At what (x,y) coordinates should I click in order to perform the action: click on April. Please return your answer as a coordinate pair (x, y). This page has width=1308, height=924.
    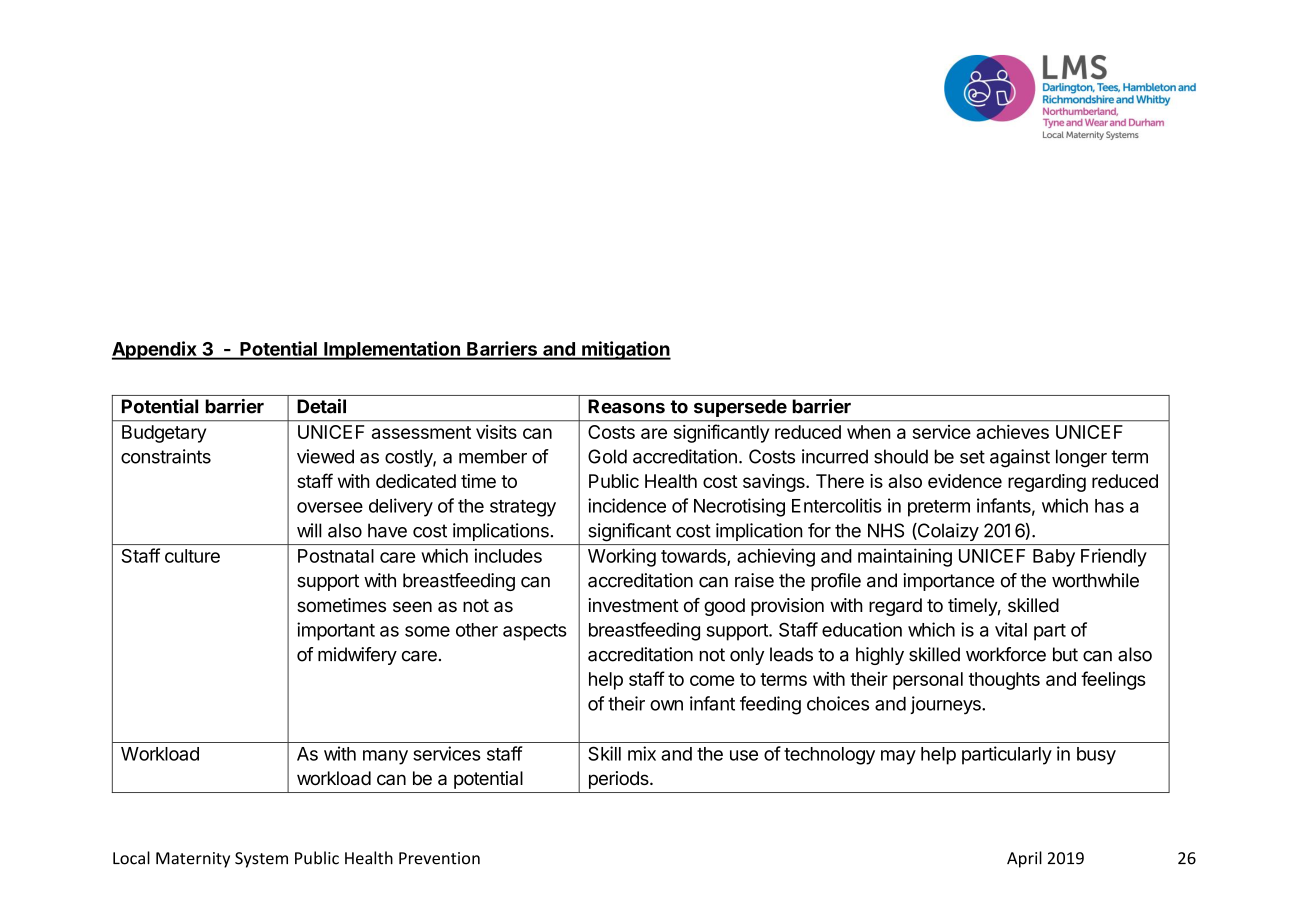
    Looking at the image, I should click on (1024, 859).
